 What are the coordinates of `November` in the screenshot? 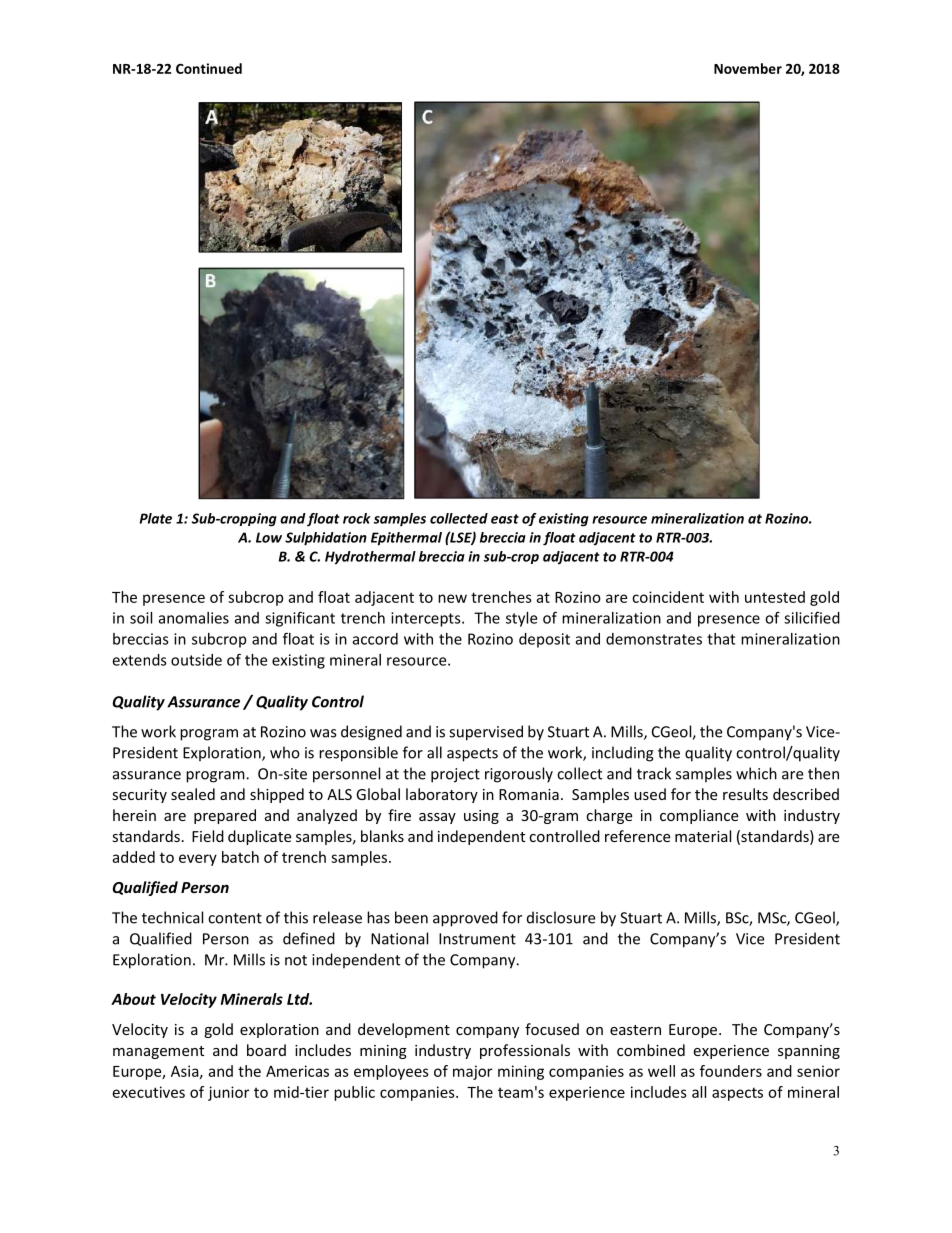 It's located at (748, 68).
